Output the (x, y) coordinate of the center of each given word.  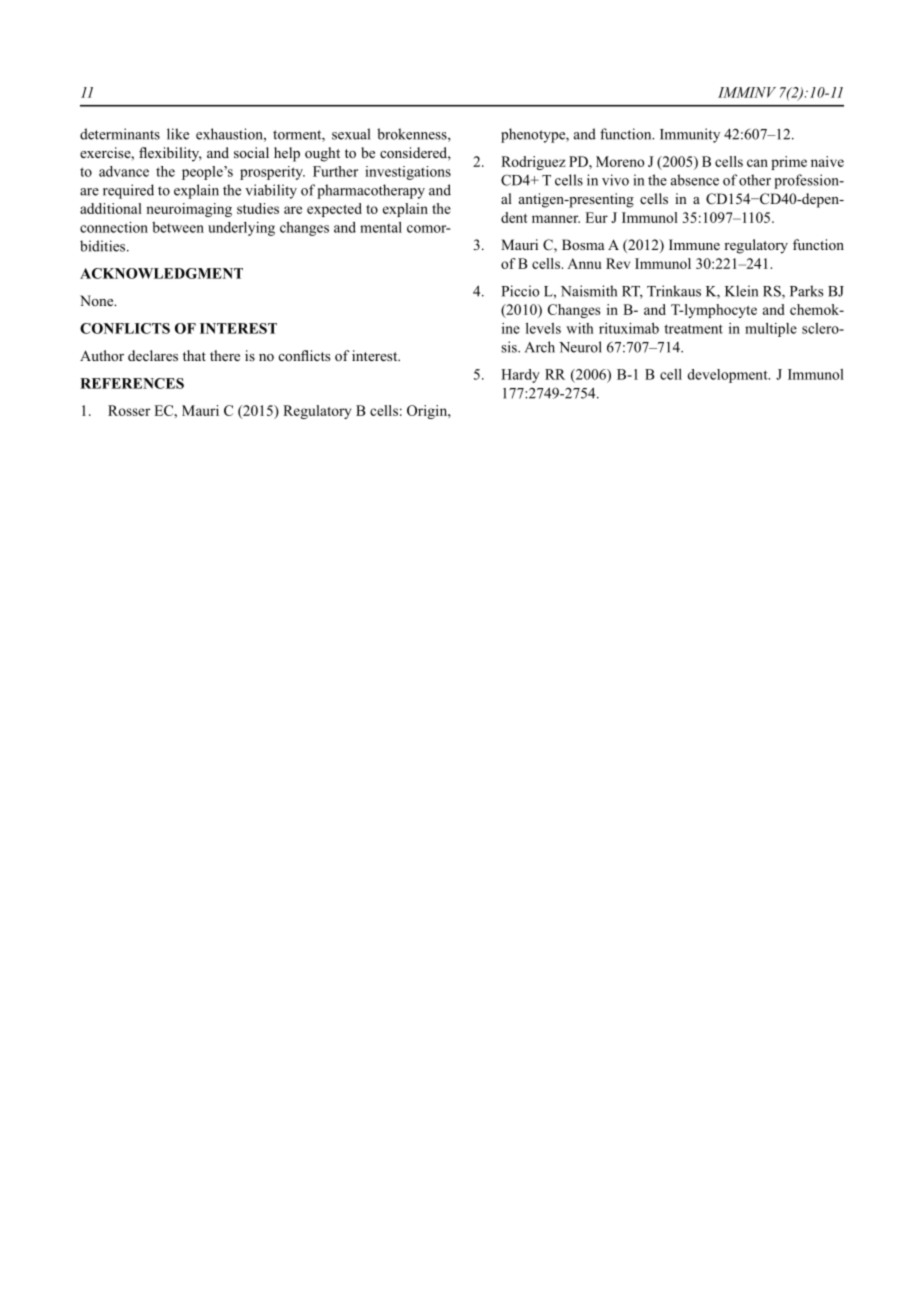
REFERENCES (132, 383)
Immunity (690, 135)
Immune (694, 244)
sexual (351, 134)
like (178, 134)
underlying (241, 229)
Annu (584, 263)
